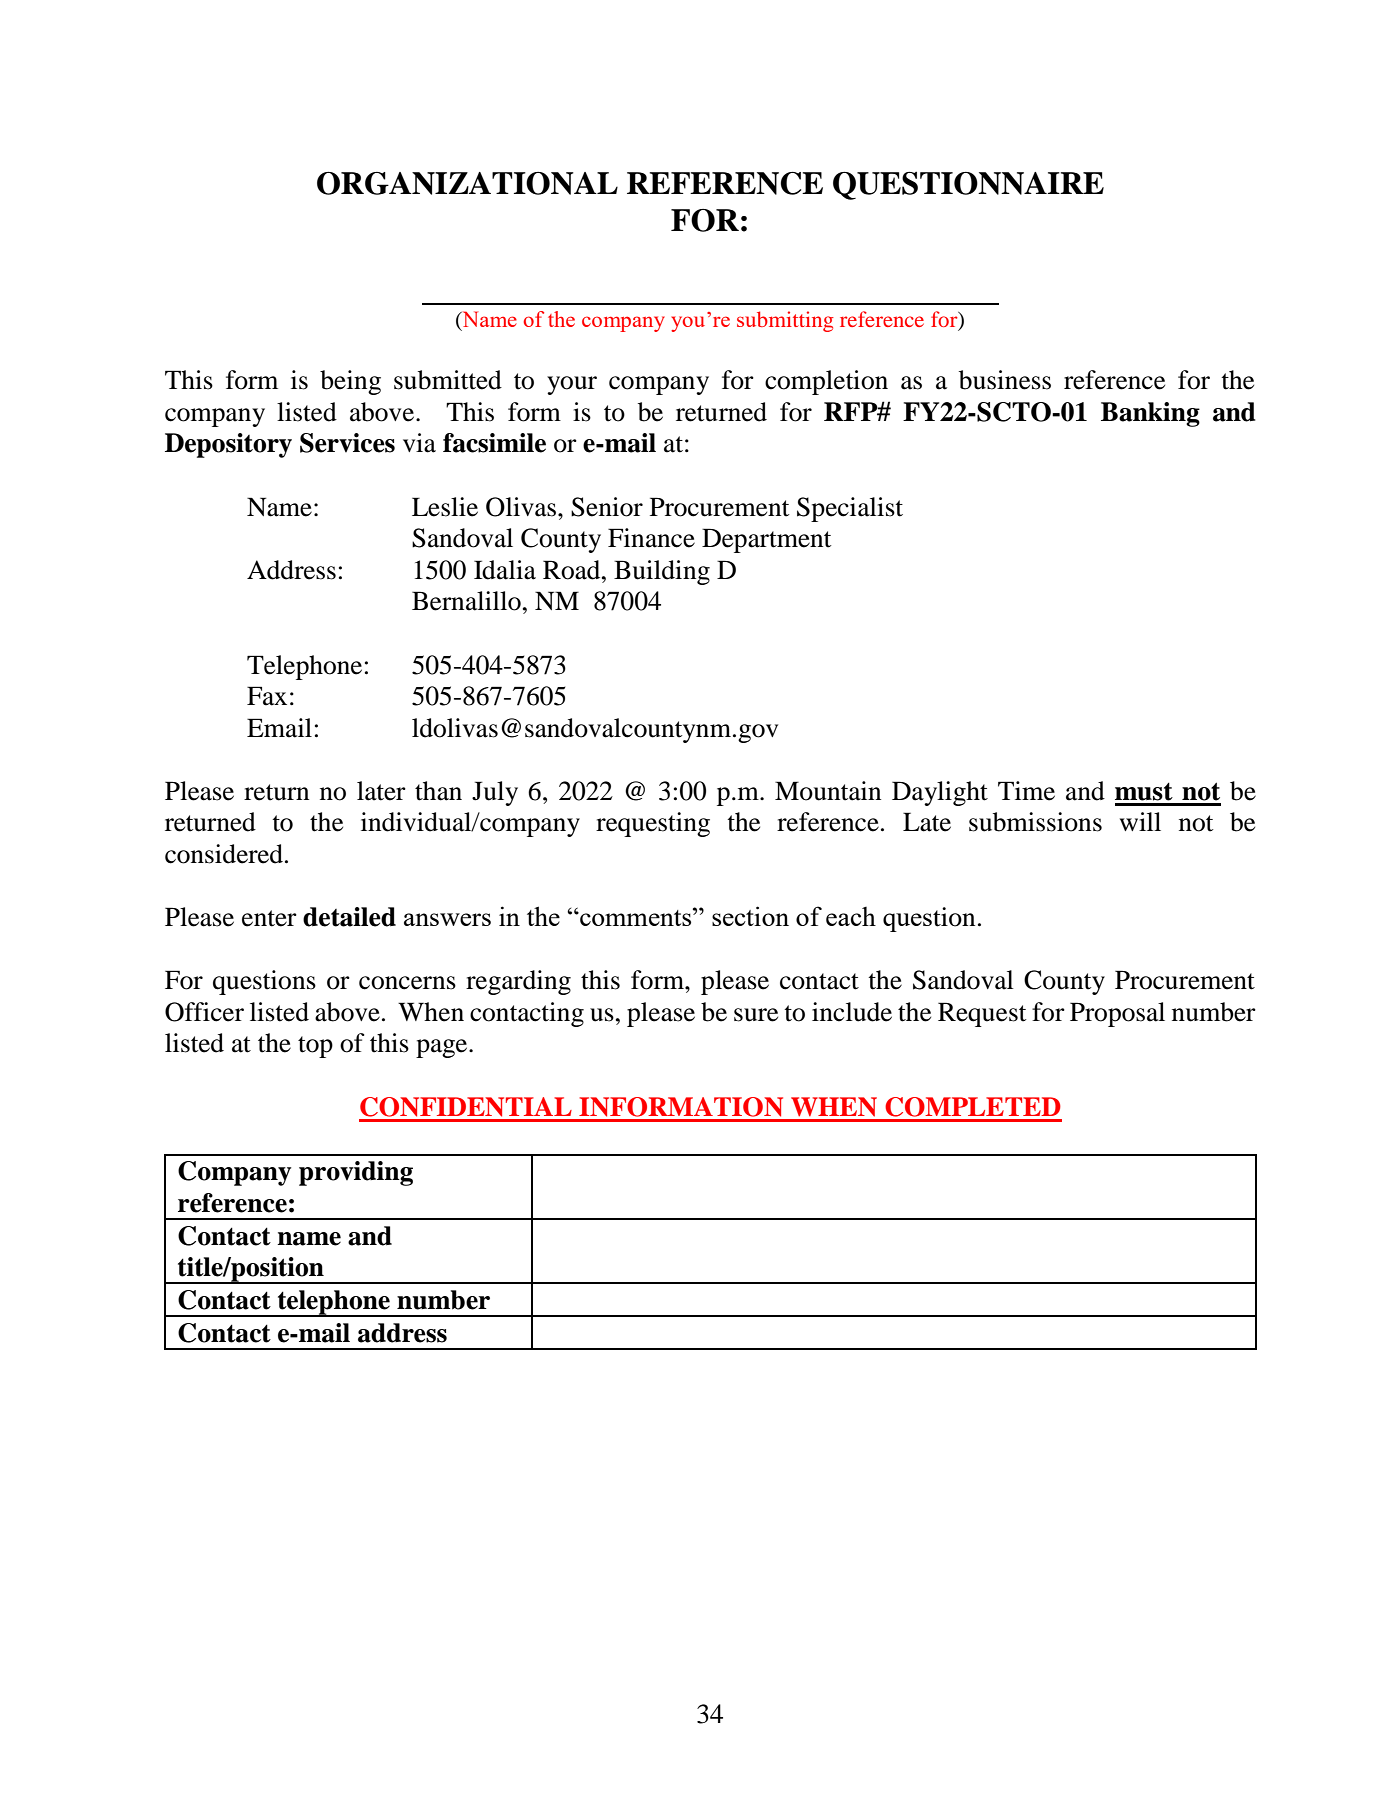 Image resolution: width=1400 pixels, height=1812 pixels. Describe the element at coordinates (785, 321) in the screenshot. I see `submitting` at that location.
